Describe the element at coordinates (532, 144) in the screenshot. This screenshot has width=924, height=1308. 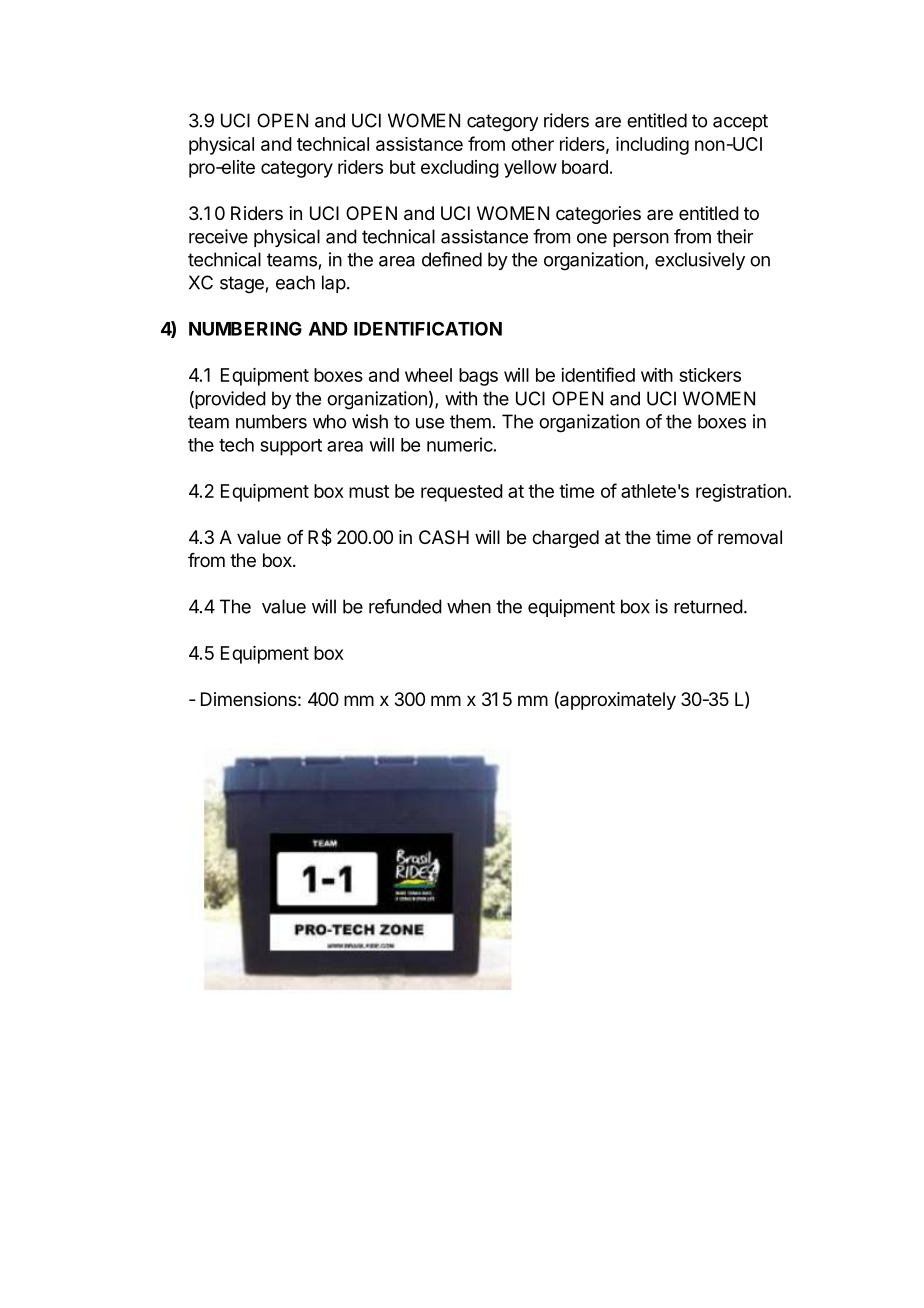
I see `other` at that location.
